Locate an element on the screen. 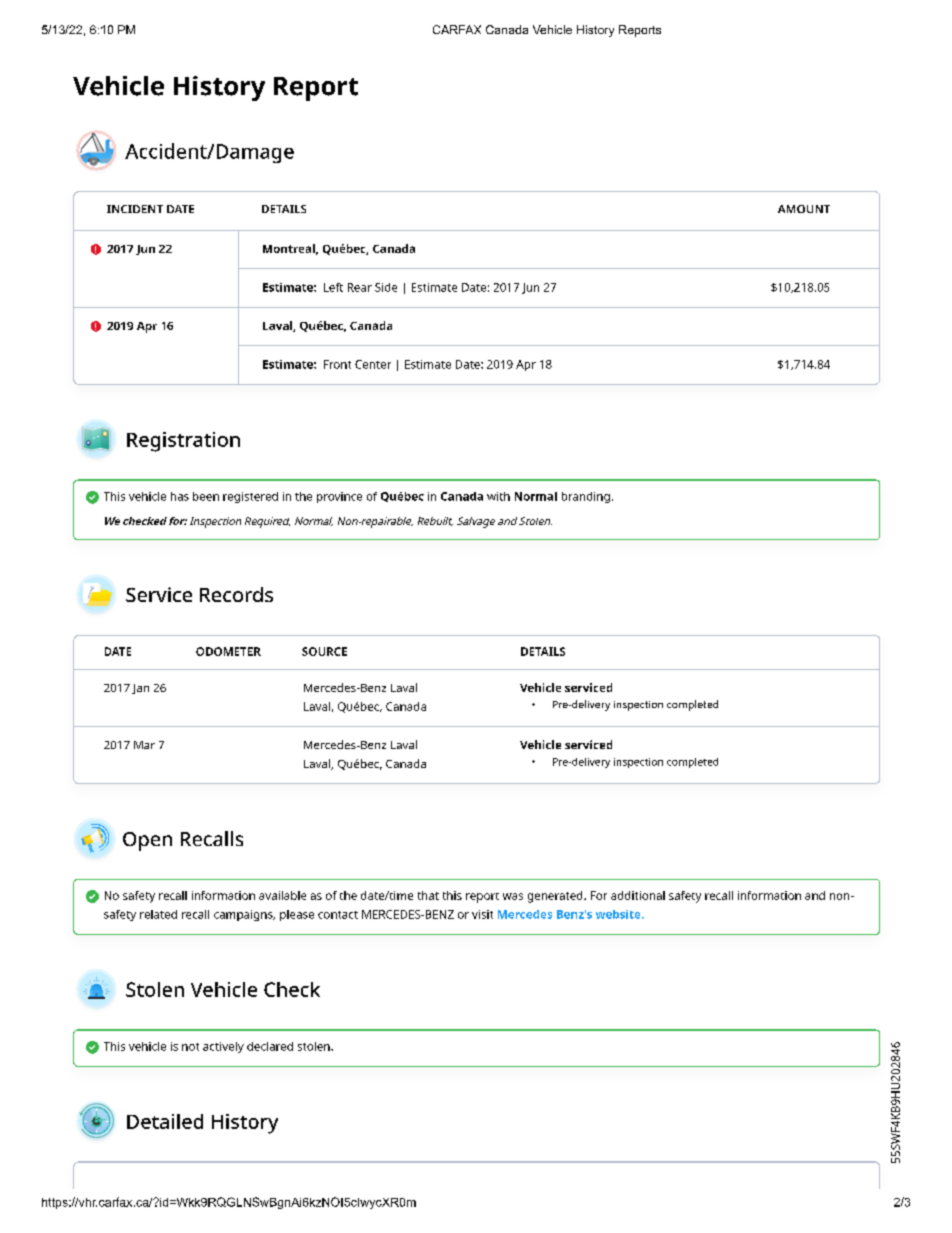  that is located at coordinates (428, 895).
